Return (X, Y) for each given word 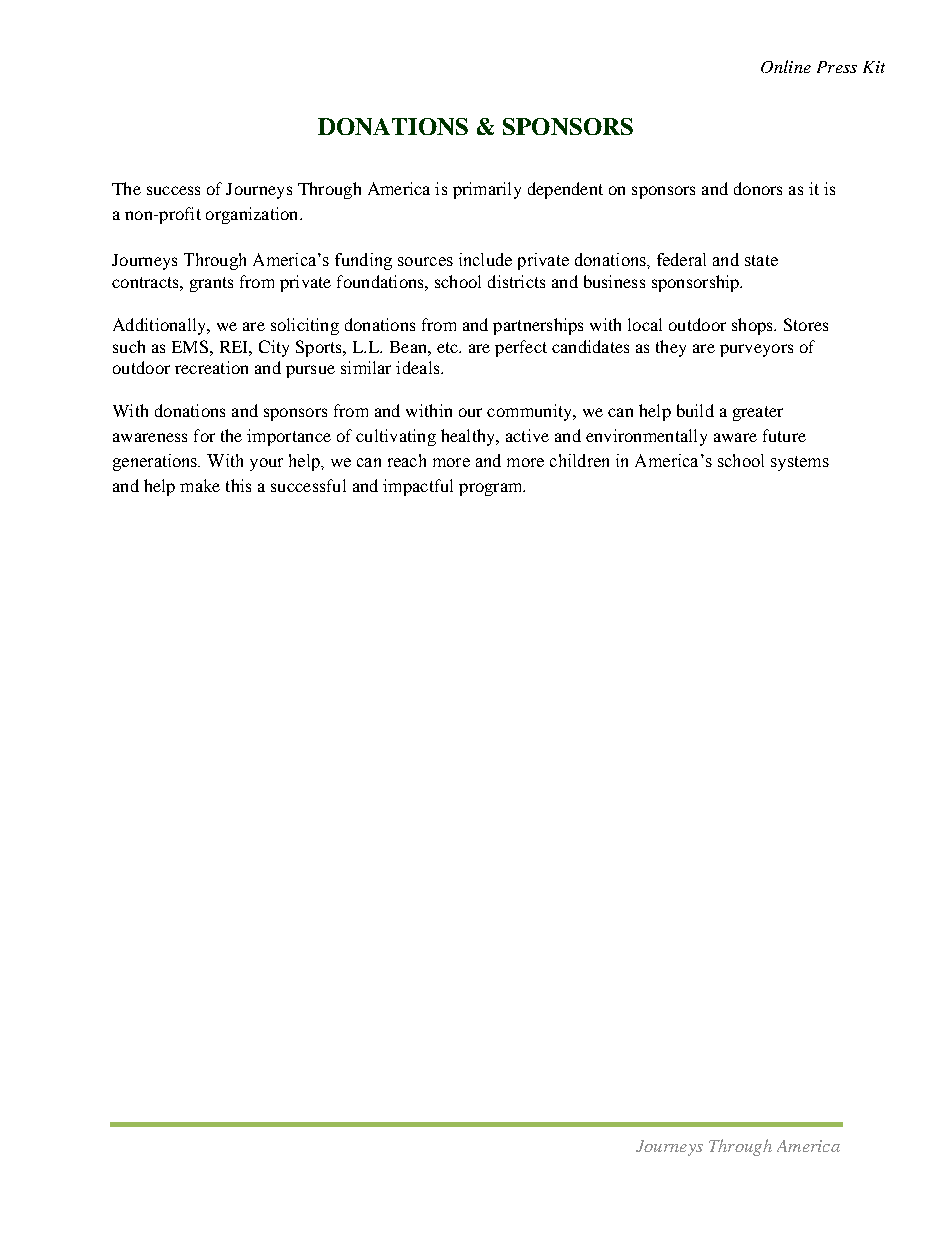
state (761, 260)
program (492, 489)
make (200, 485)
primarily (487, 190)
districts (516, 281)
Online (786, 66)
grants (211, 284)
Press (837, 67)
